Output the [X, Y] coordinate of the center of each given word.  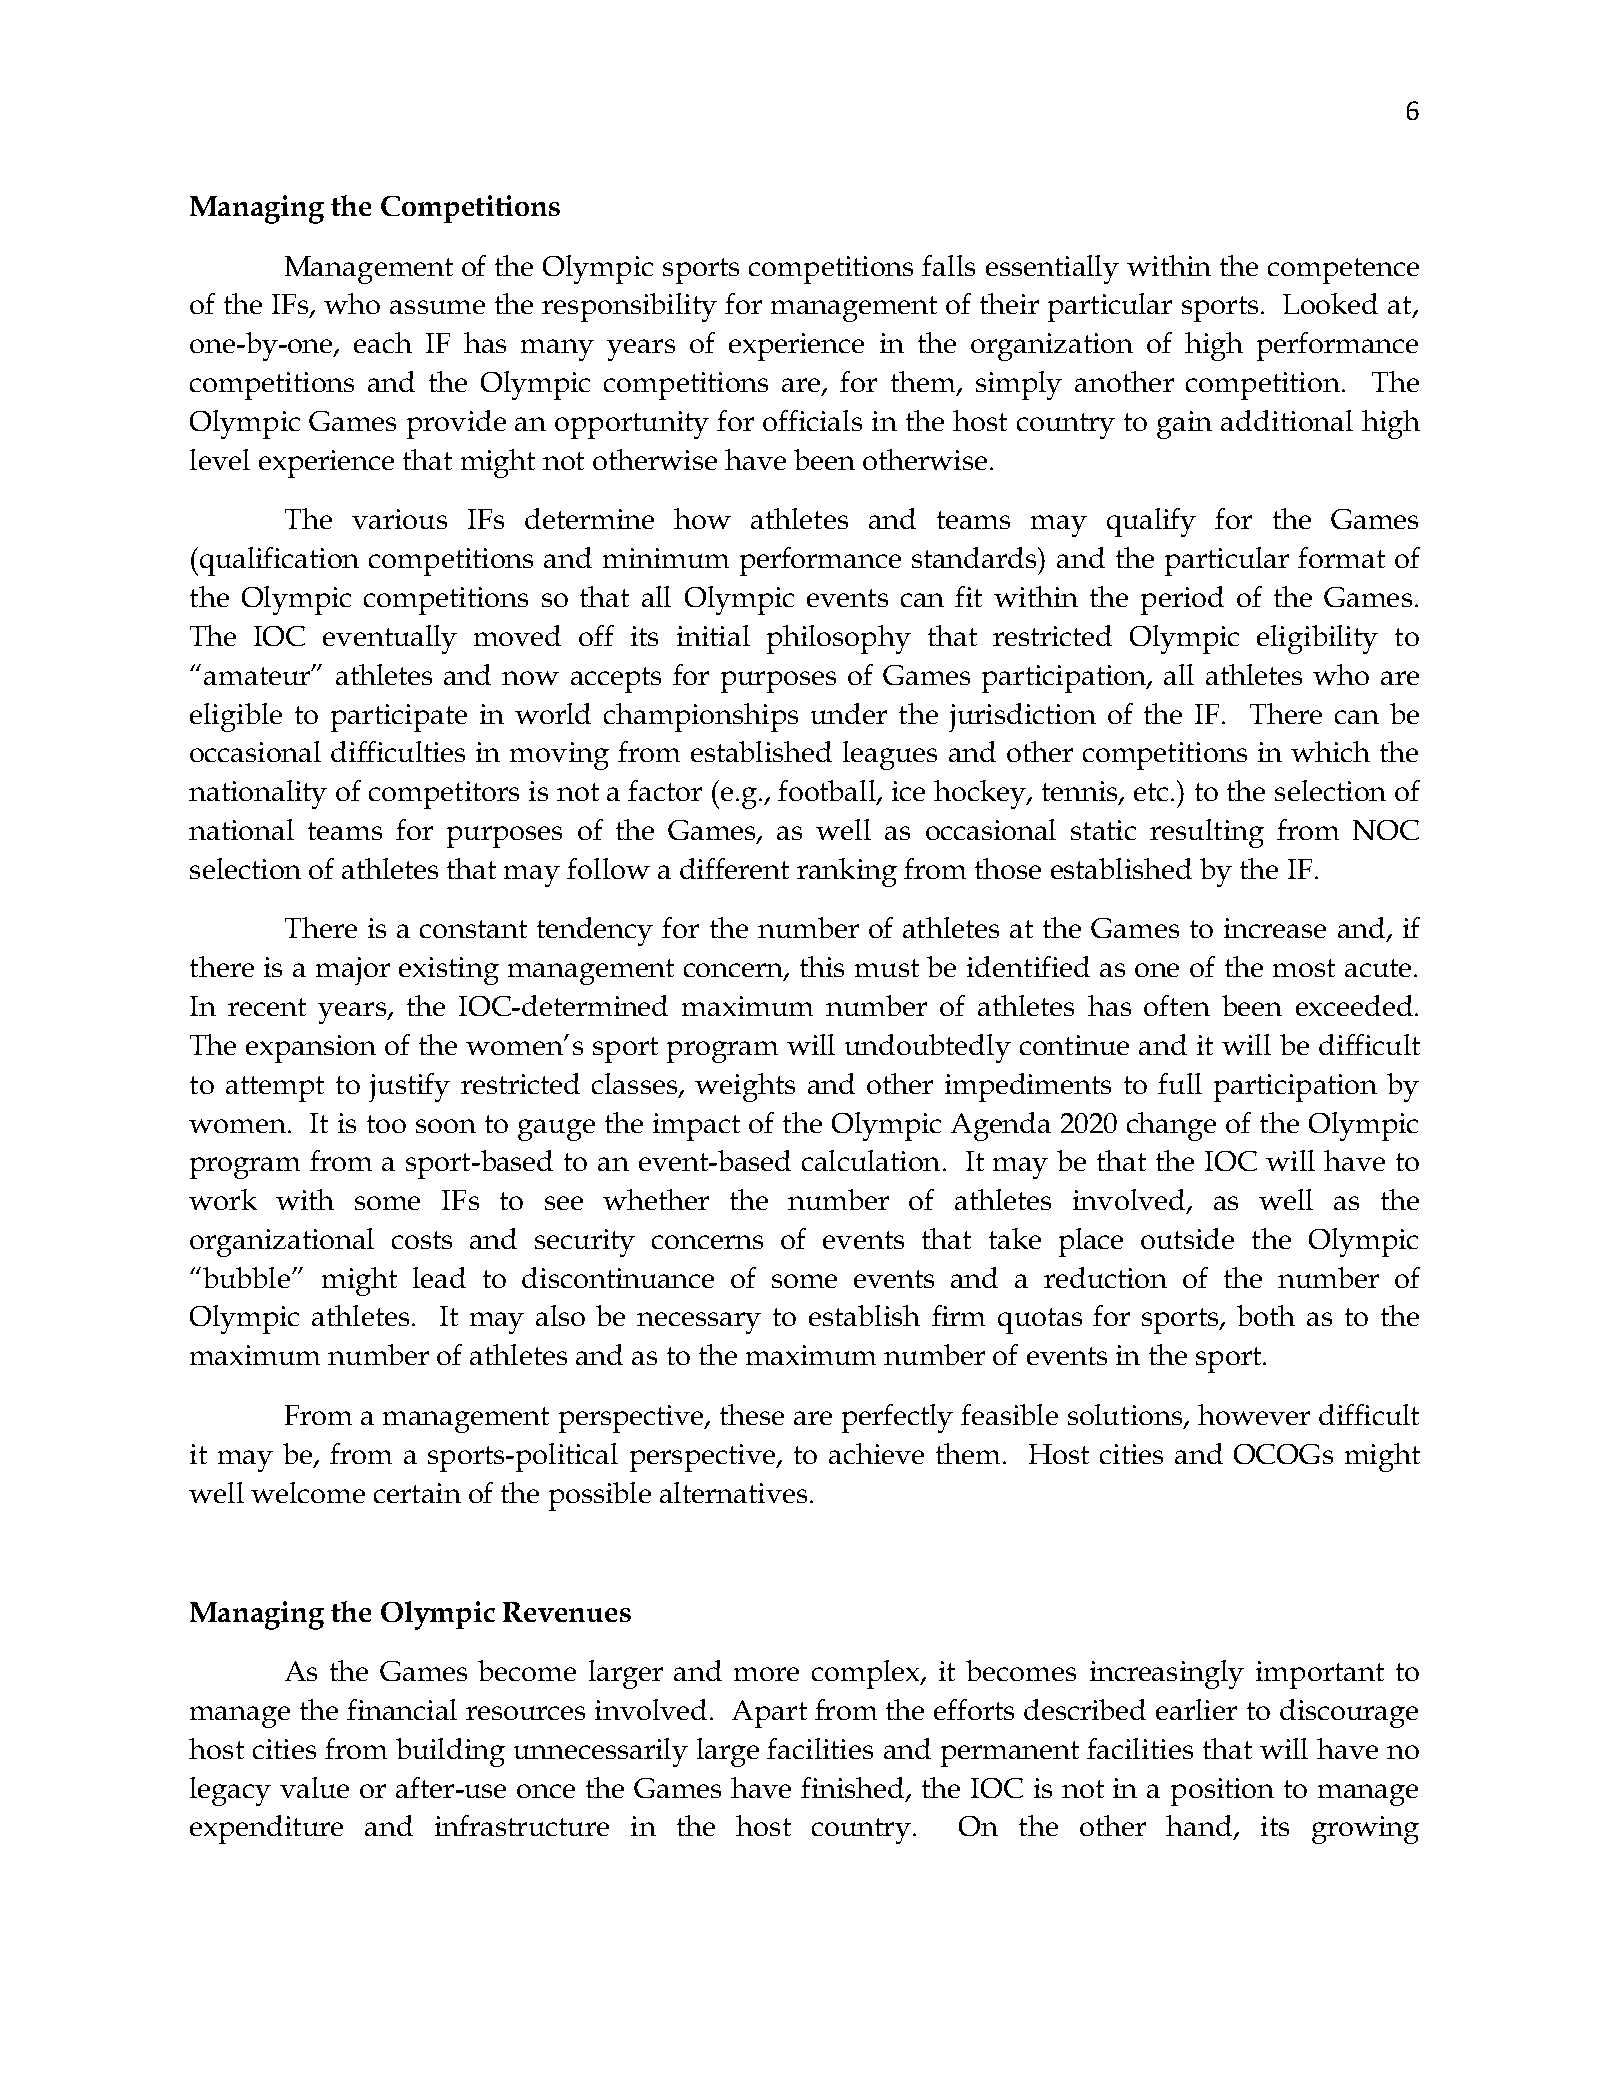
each [383, 342]
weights [745, 1087]
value [314, 1787]
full [1180, 1083]
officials [812, 420]
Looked [1330, 303]
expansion [311, 1049]
